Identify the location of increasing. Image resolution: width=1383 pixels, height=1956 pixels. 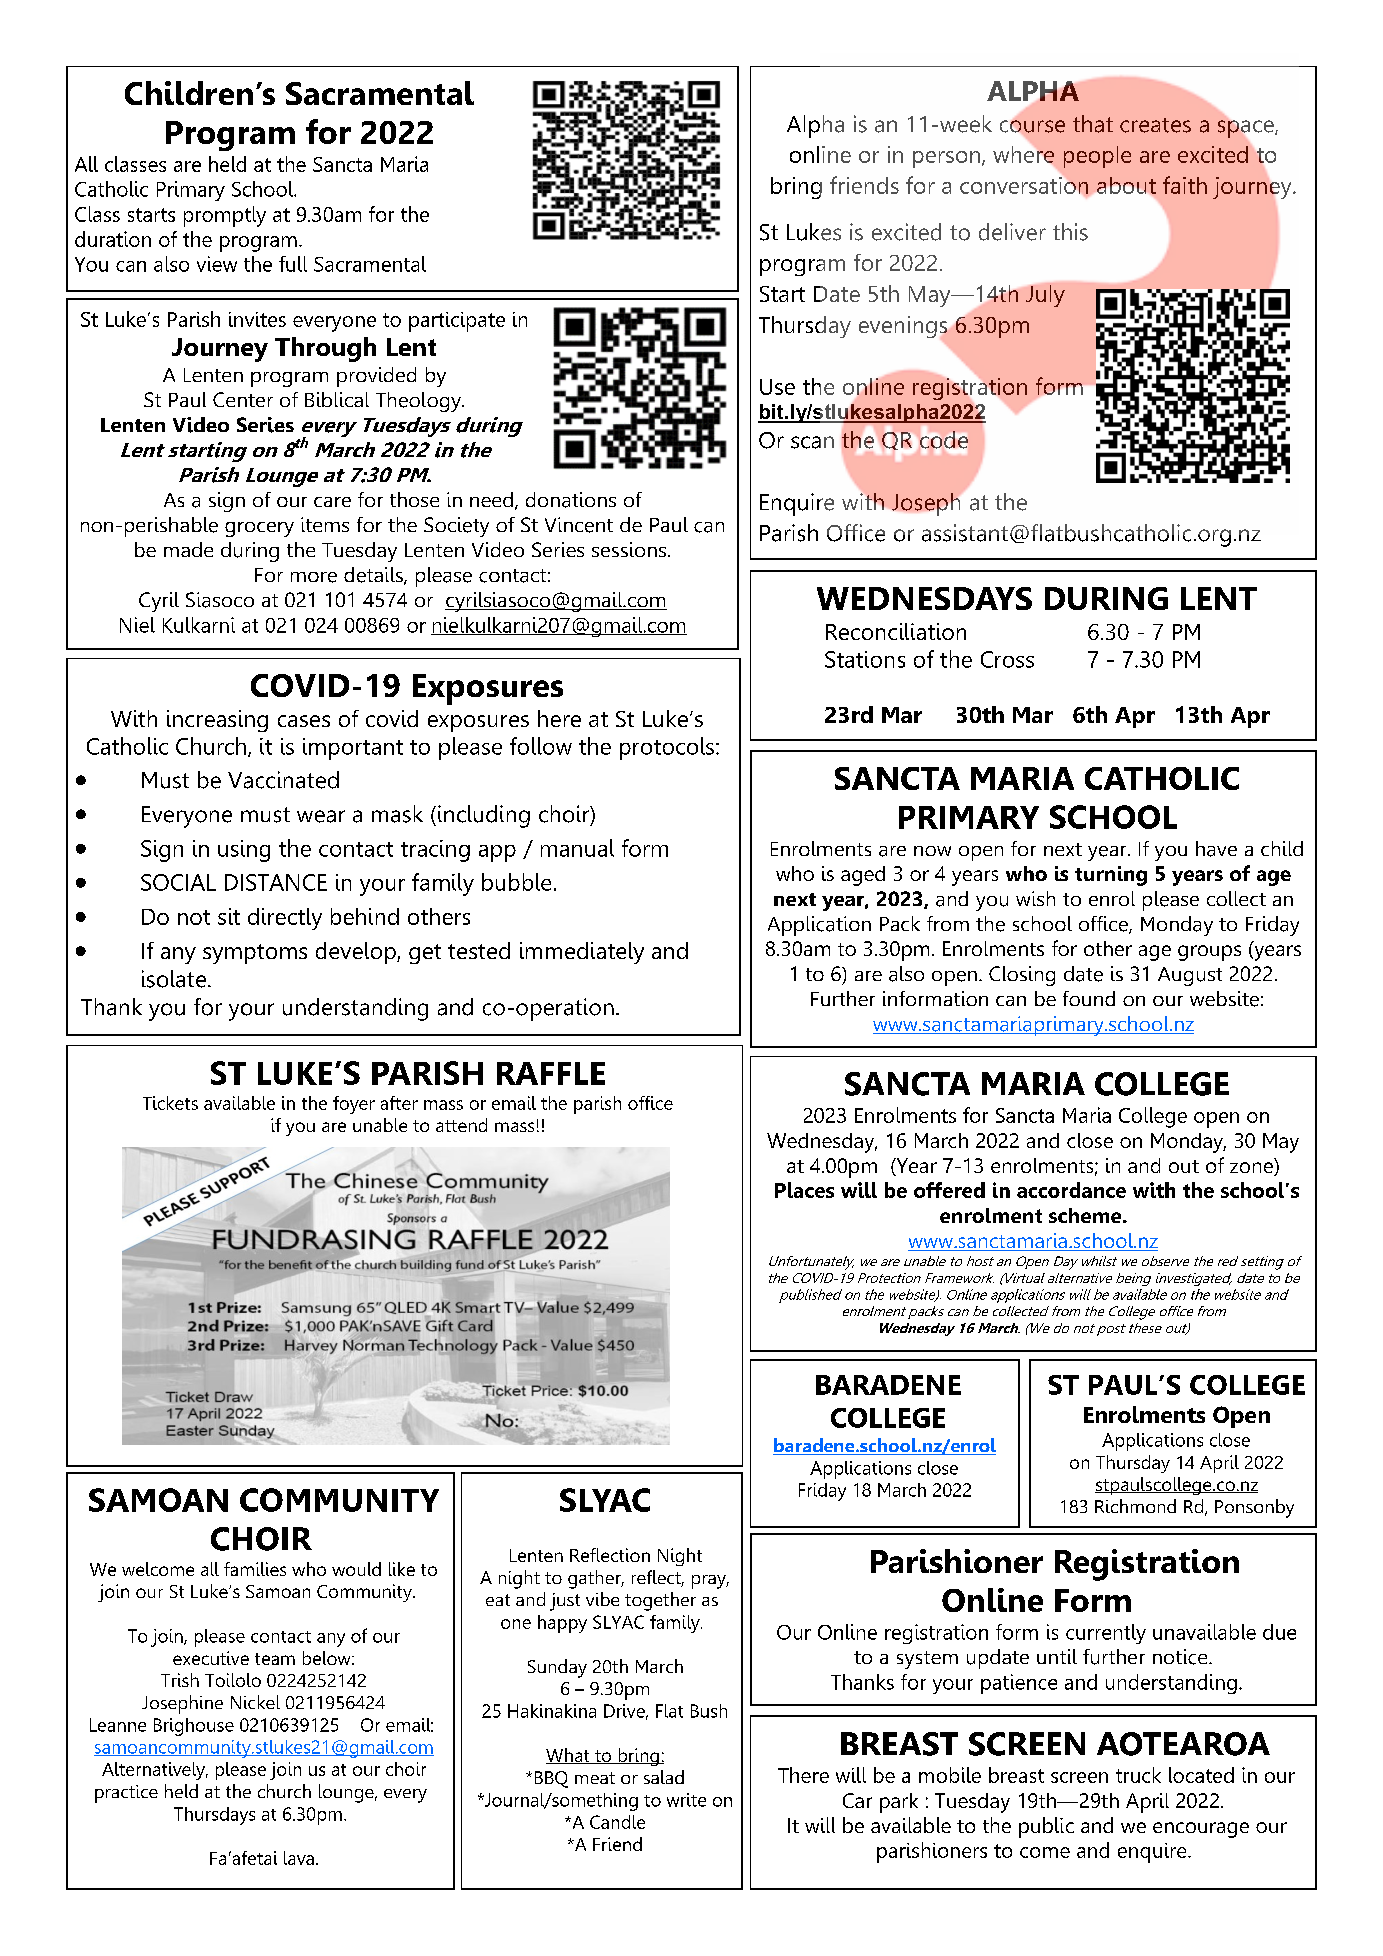
(217, 721).
